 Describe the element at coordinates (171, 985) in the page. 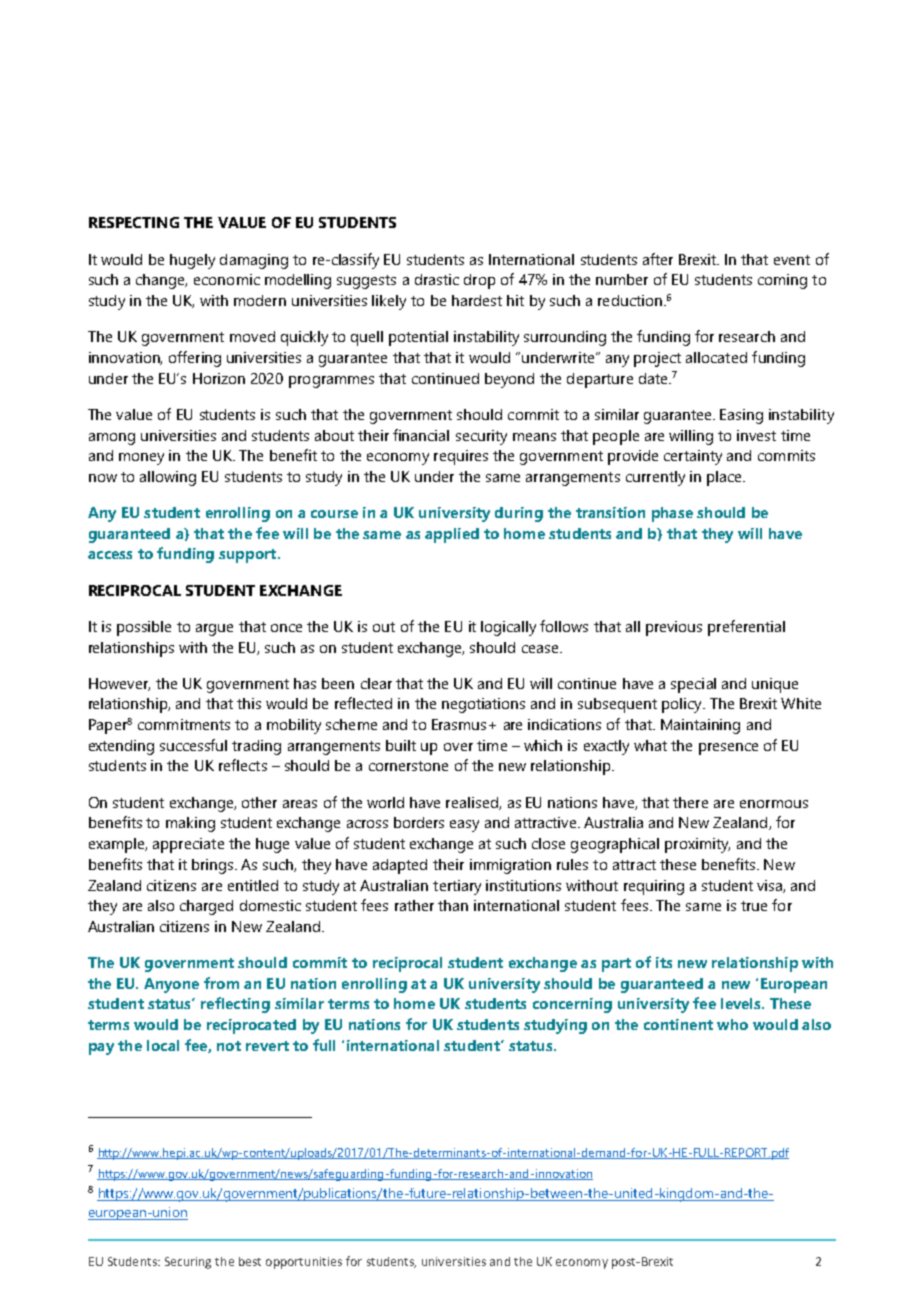

I see `Anyone` at that location.
